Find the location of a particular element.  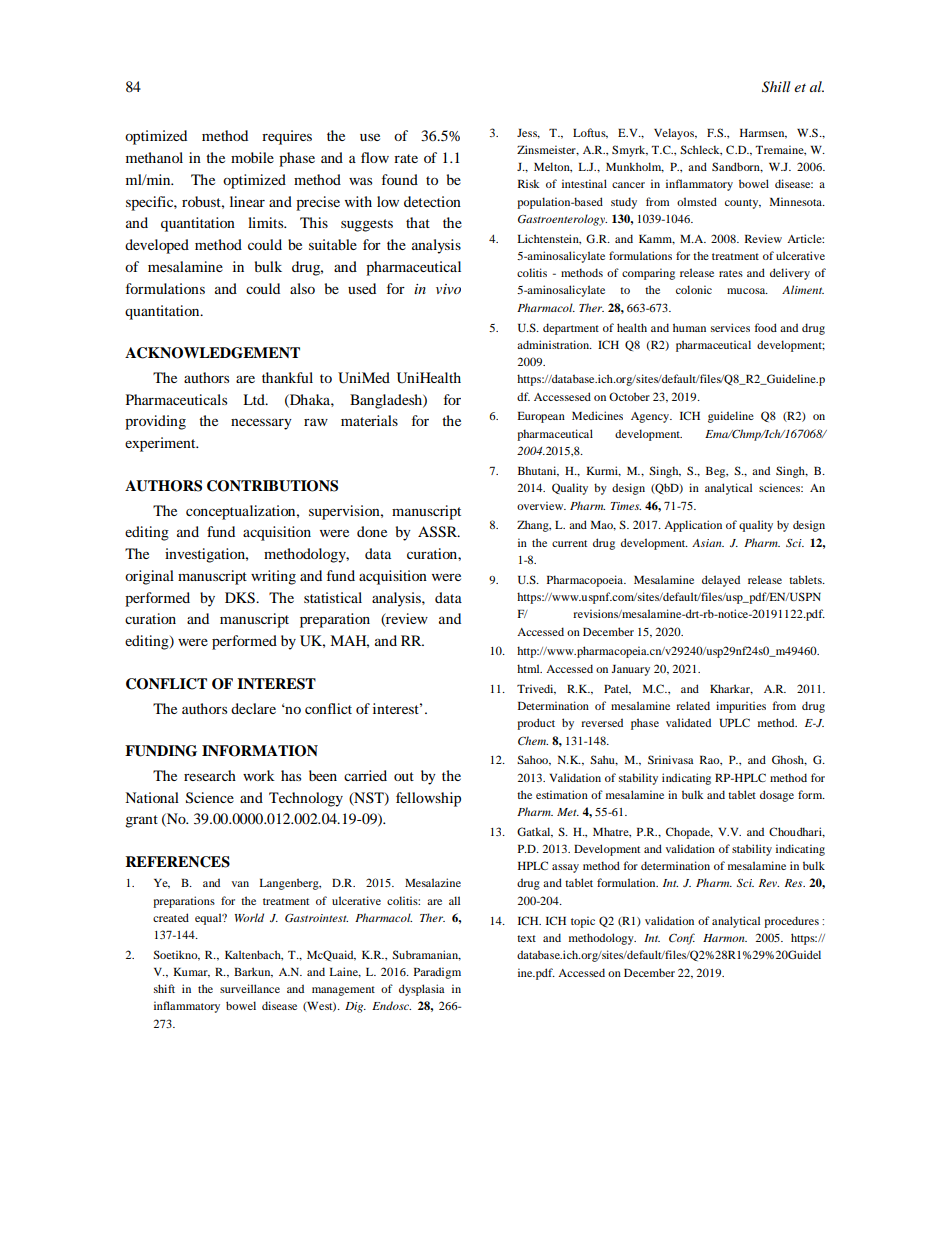

mobile is located at coordinates (252, 157).
